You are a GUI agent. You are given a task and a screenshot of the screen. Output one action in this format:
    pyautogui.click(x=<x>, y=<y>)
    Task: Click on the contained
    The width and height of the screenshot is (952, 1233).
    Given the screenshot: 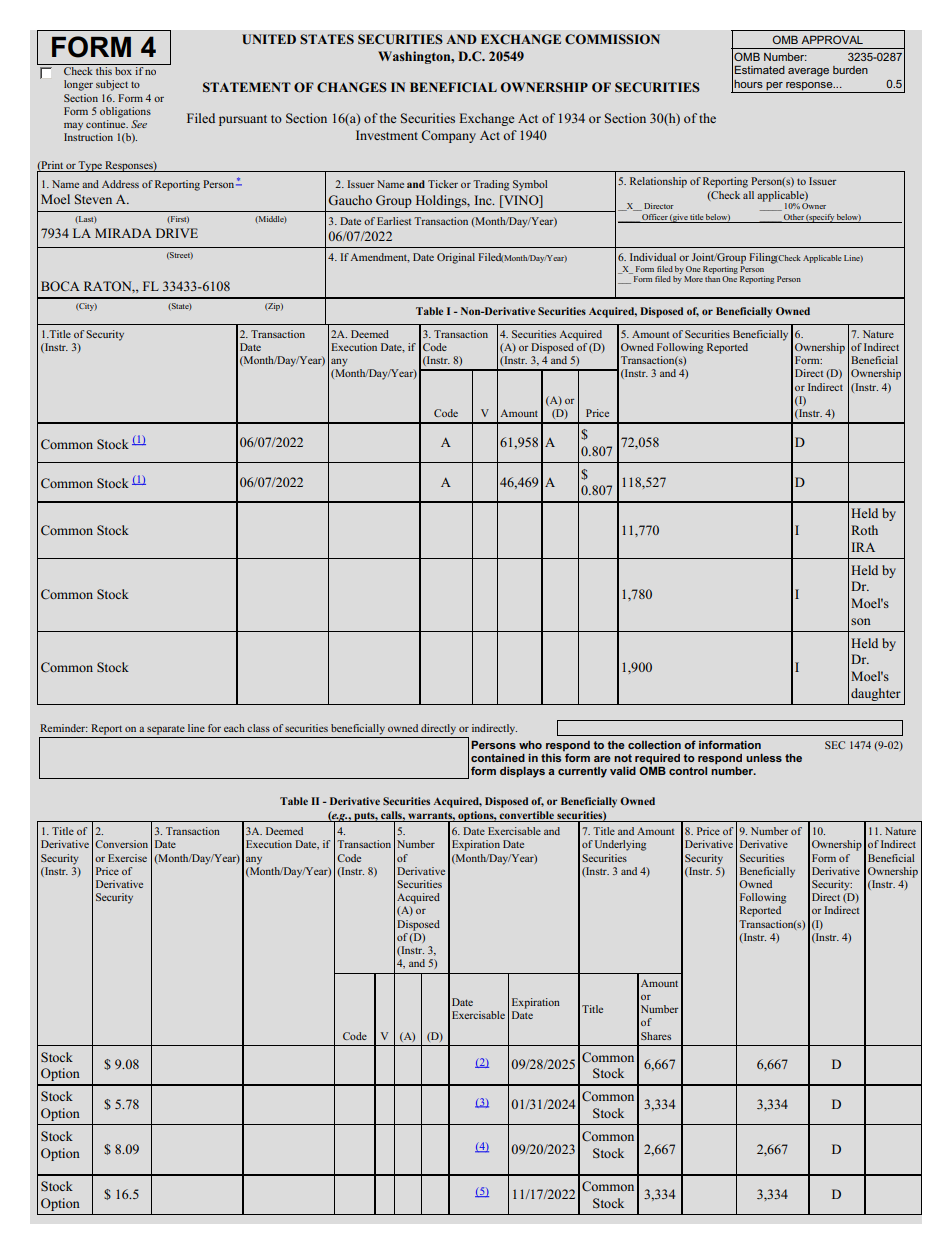 What is the action you would take?
    pyautogui.click(x=498, y=758)
